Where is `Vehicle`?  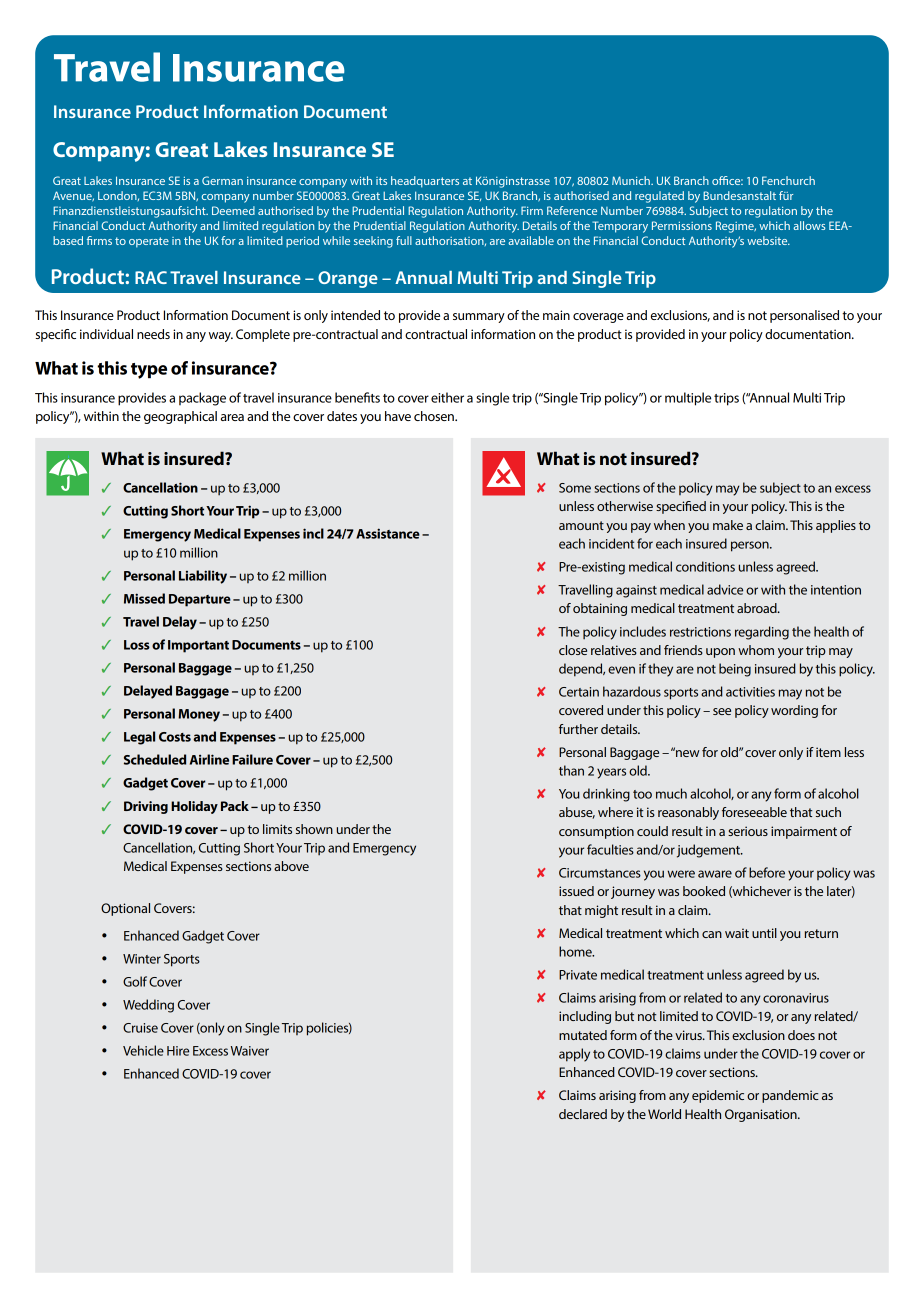 Vehicle is located at coordinates (143, 1050).
